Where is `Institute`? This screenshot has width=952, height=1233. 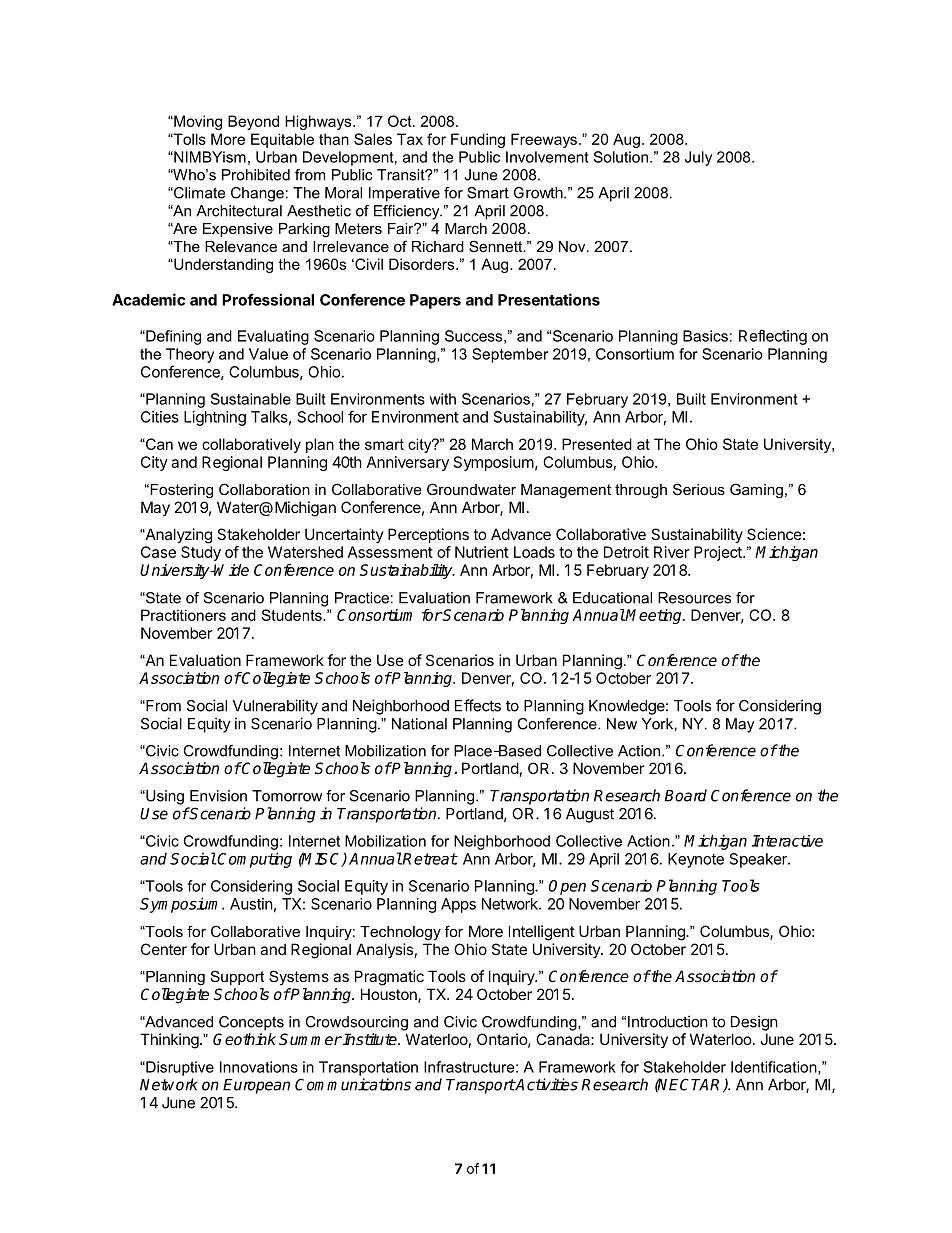 Institute is located at coordinates (370, 1039).
